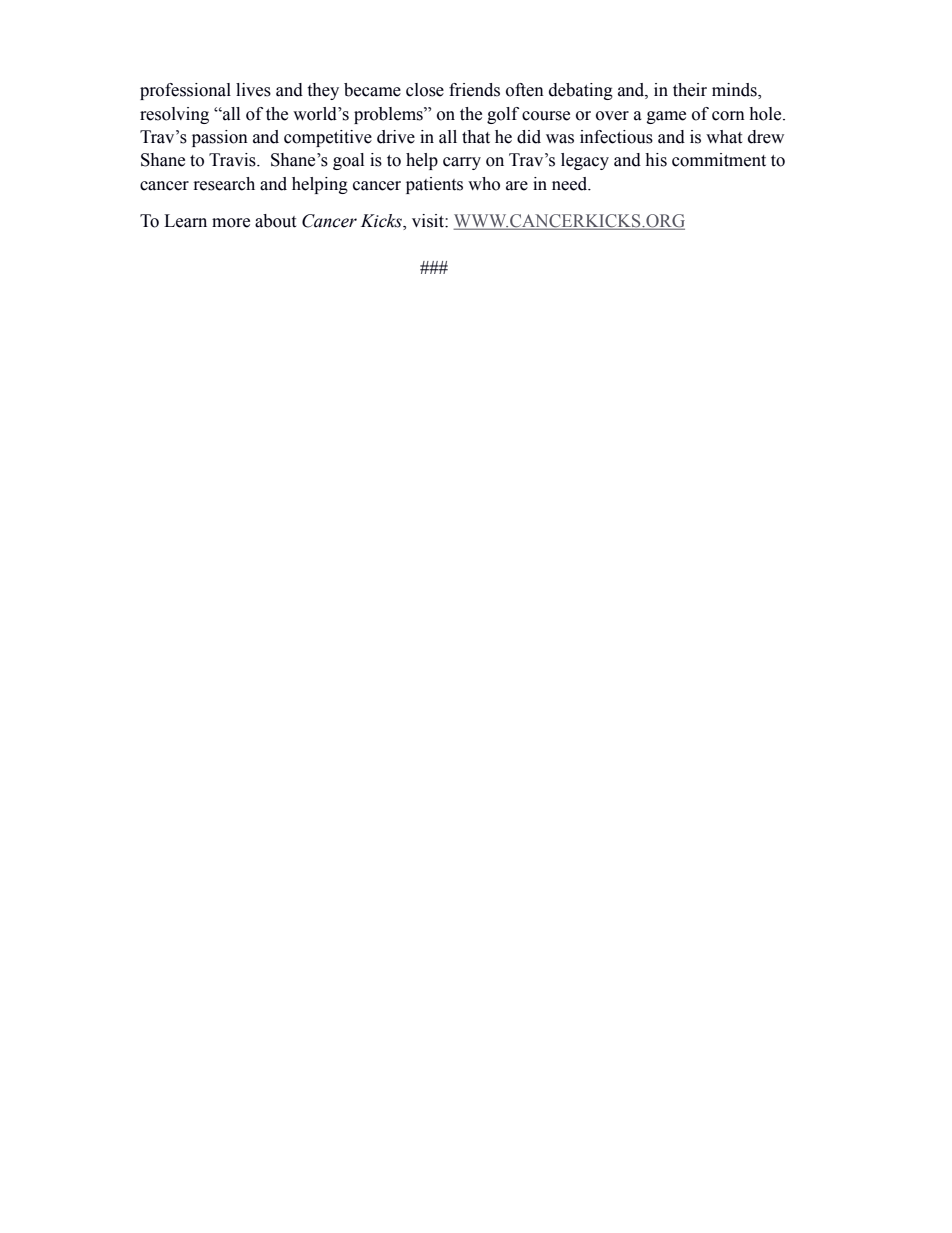  I want to click on their, so click(690, 90).
